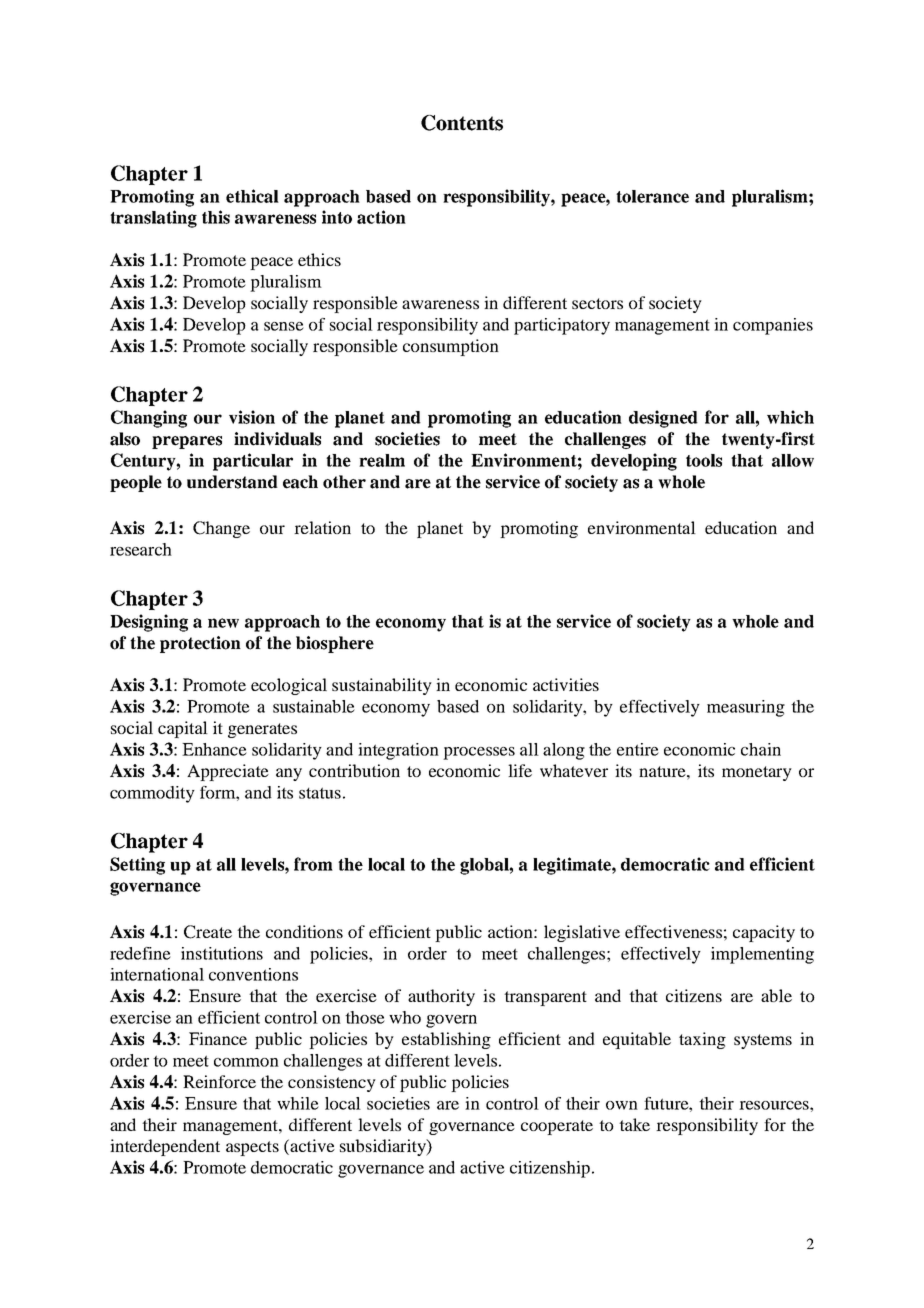 The height and width of the screenshot is (1308, 924). I want to click on cooperate, so click(557, 1127).
